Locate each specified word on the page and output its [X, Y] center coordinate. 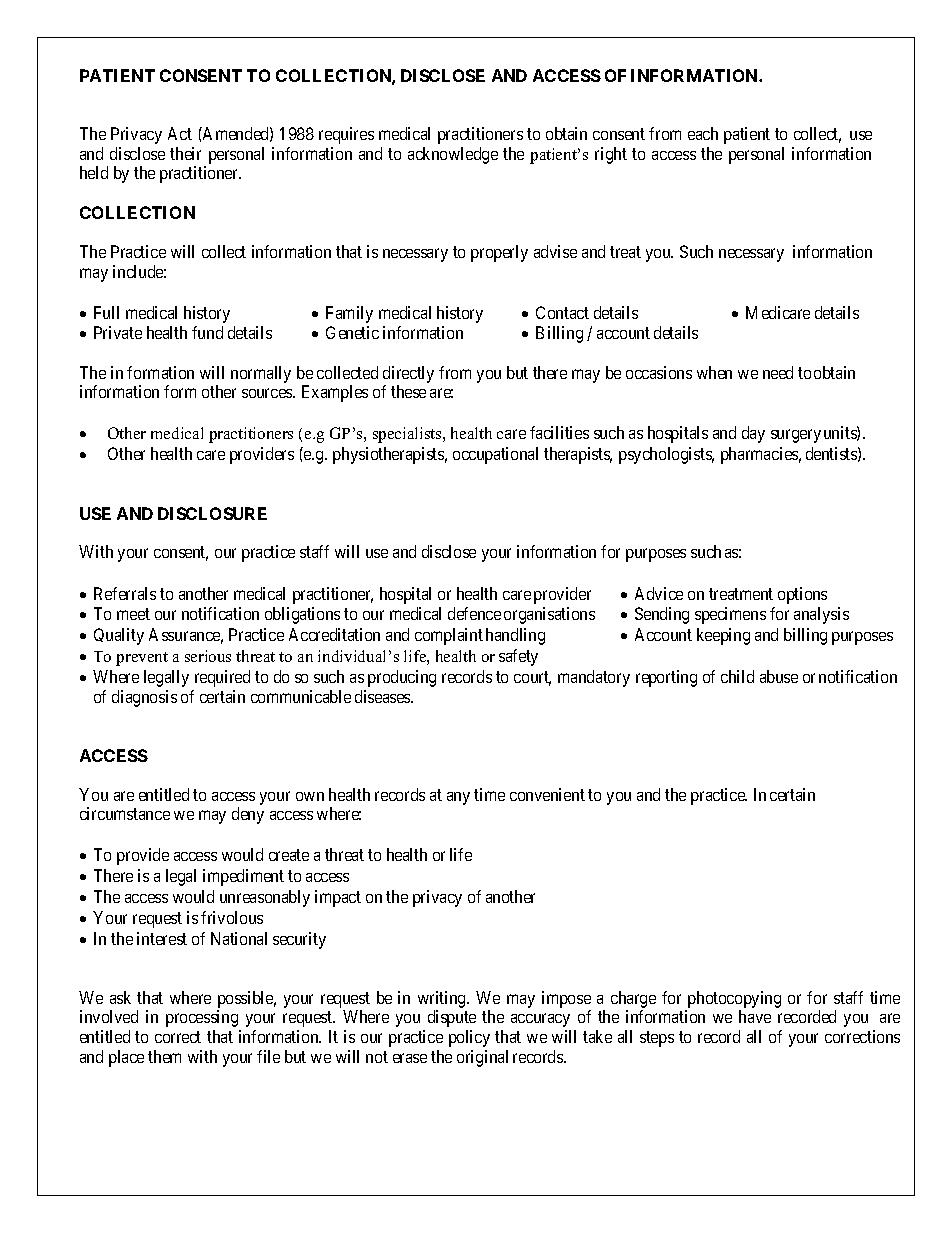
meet [133, 614]
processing [202, 1018]
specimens [730, 615]
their [185, 153]
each [703, 133]
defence [474, 613]
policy [469, 1038]
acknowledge [453, 155]
